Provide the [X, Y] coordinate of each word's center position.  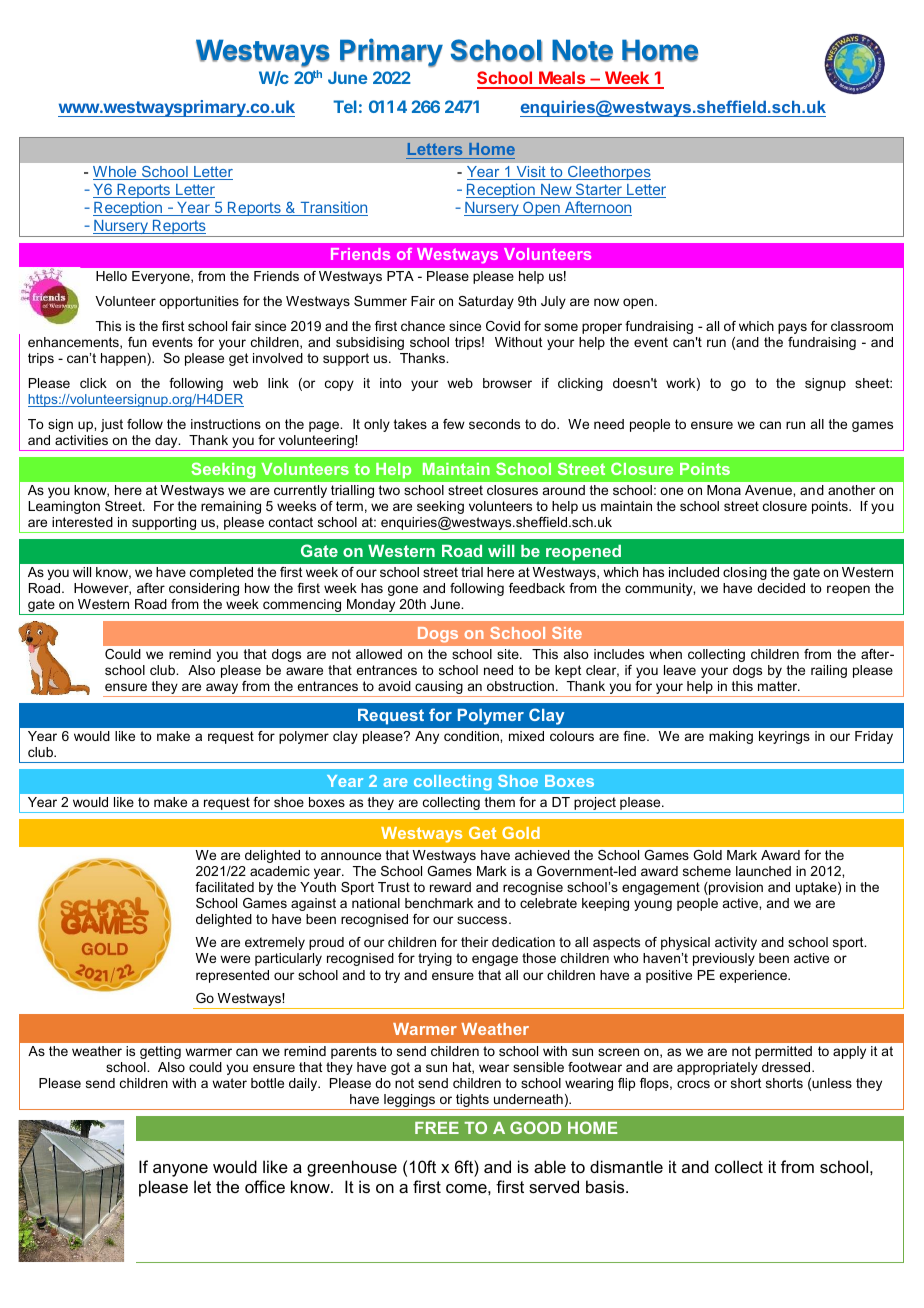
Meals [562, 79]
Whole [116, 173]
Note [582, 50]
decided [781, 588]
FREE [437, 1128]
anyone [180, 1170]
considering [204, 589]
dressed [787, 1067]
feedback [537, 588]
